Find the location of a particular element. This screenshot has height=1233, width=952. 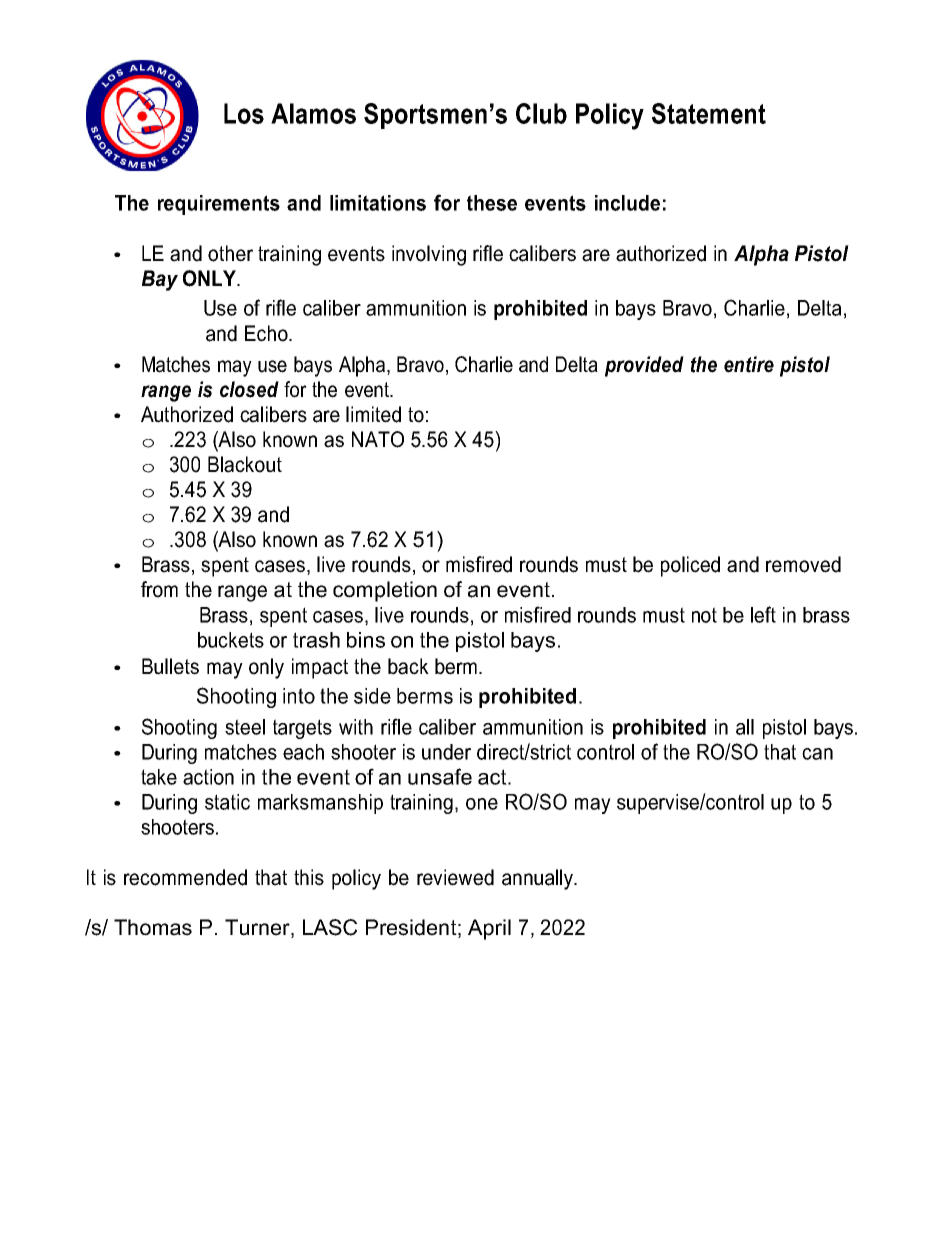

under is located at coordinates (446, 752).
